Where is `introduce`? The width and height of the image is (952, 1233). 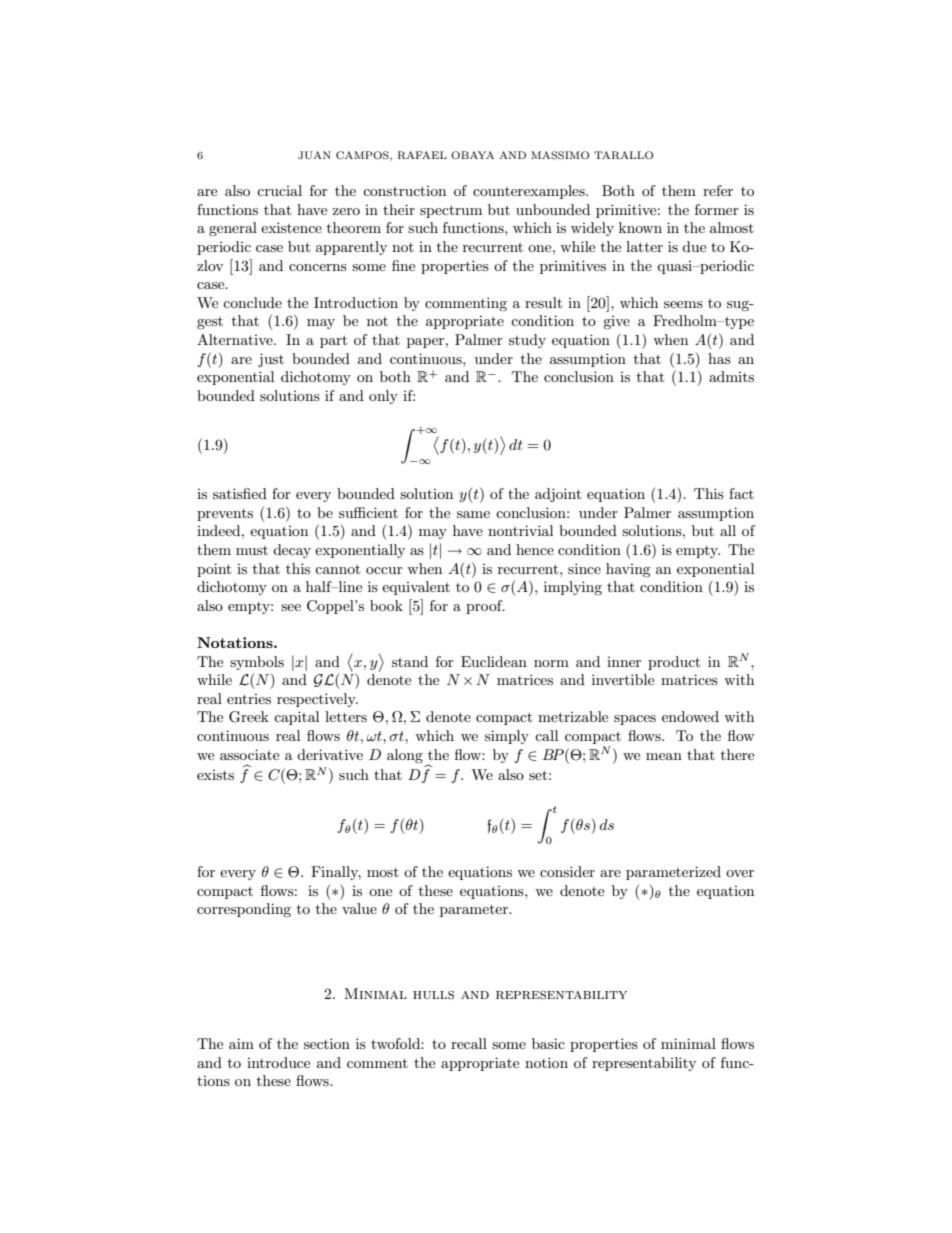
introduce is located at coordinates (278, 1062).
